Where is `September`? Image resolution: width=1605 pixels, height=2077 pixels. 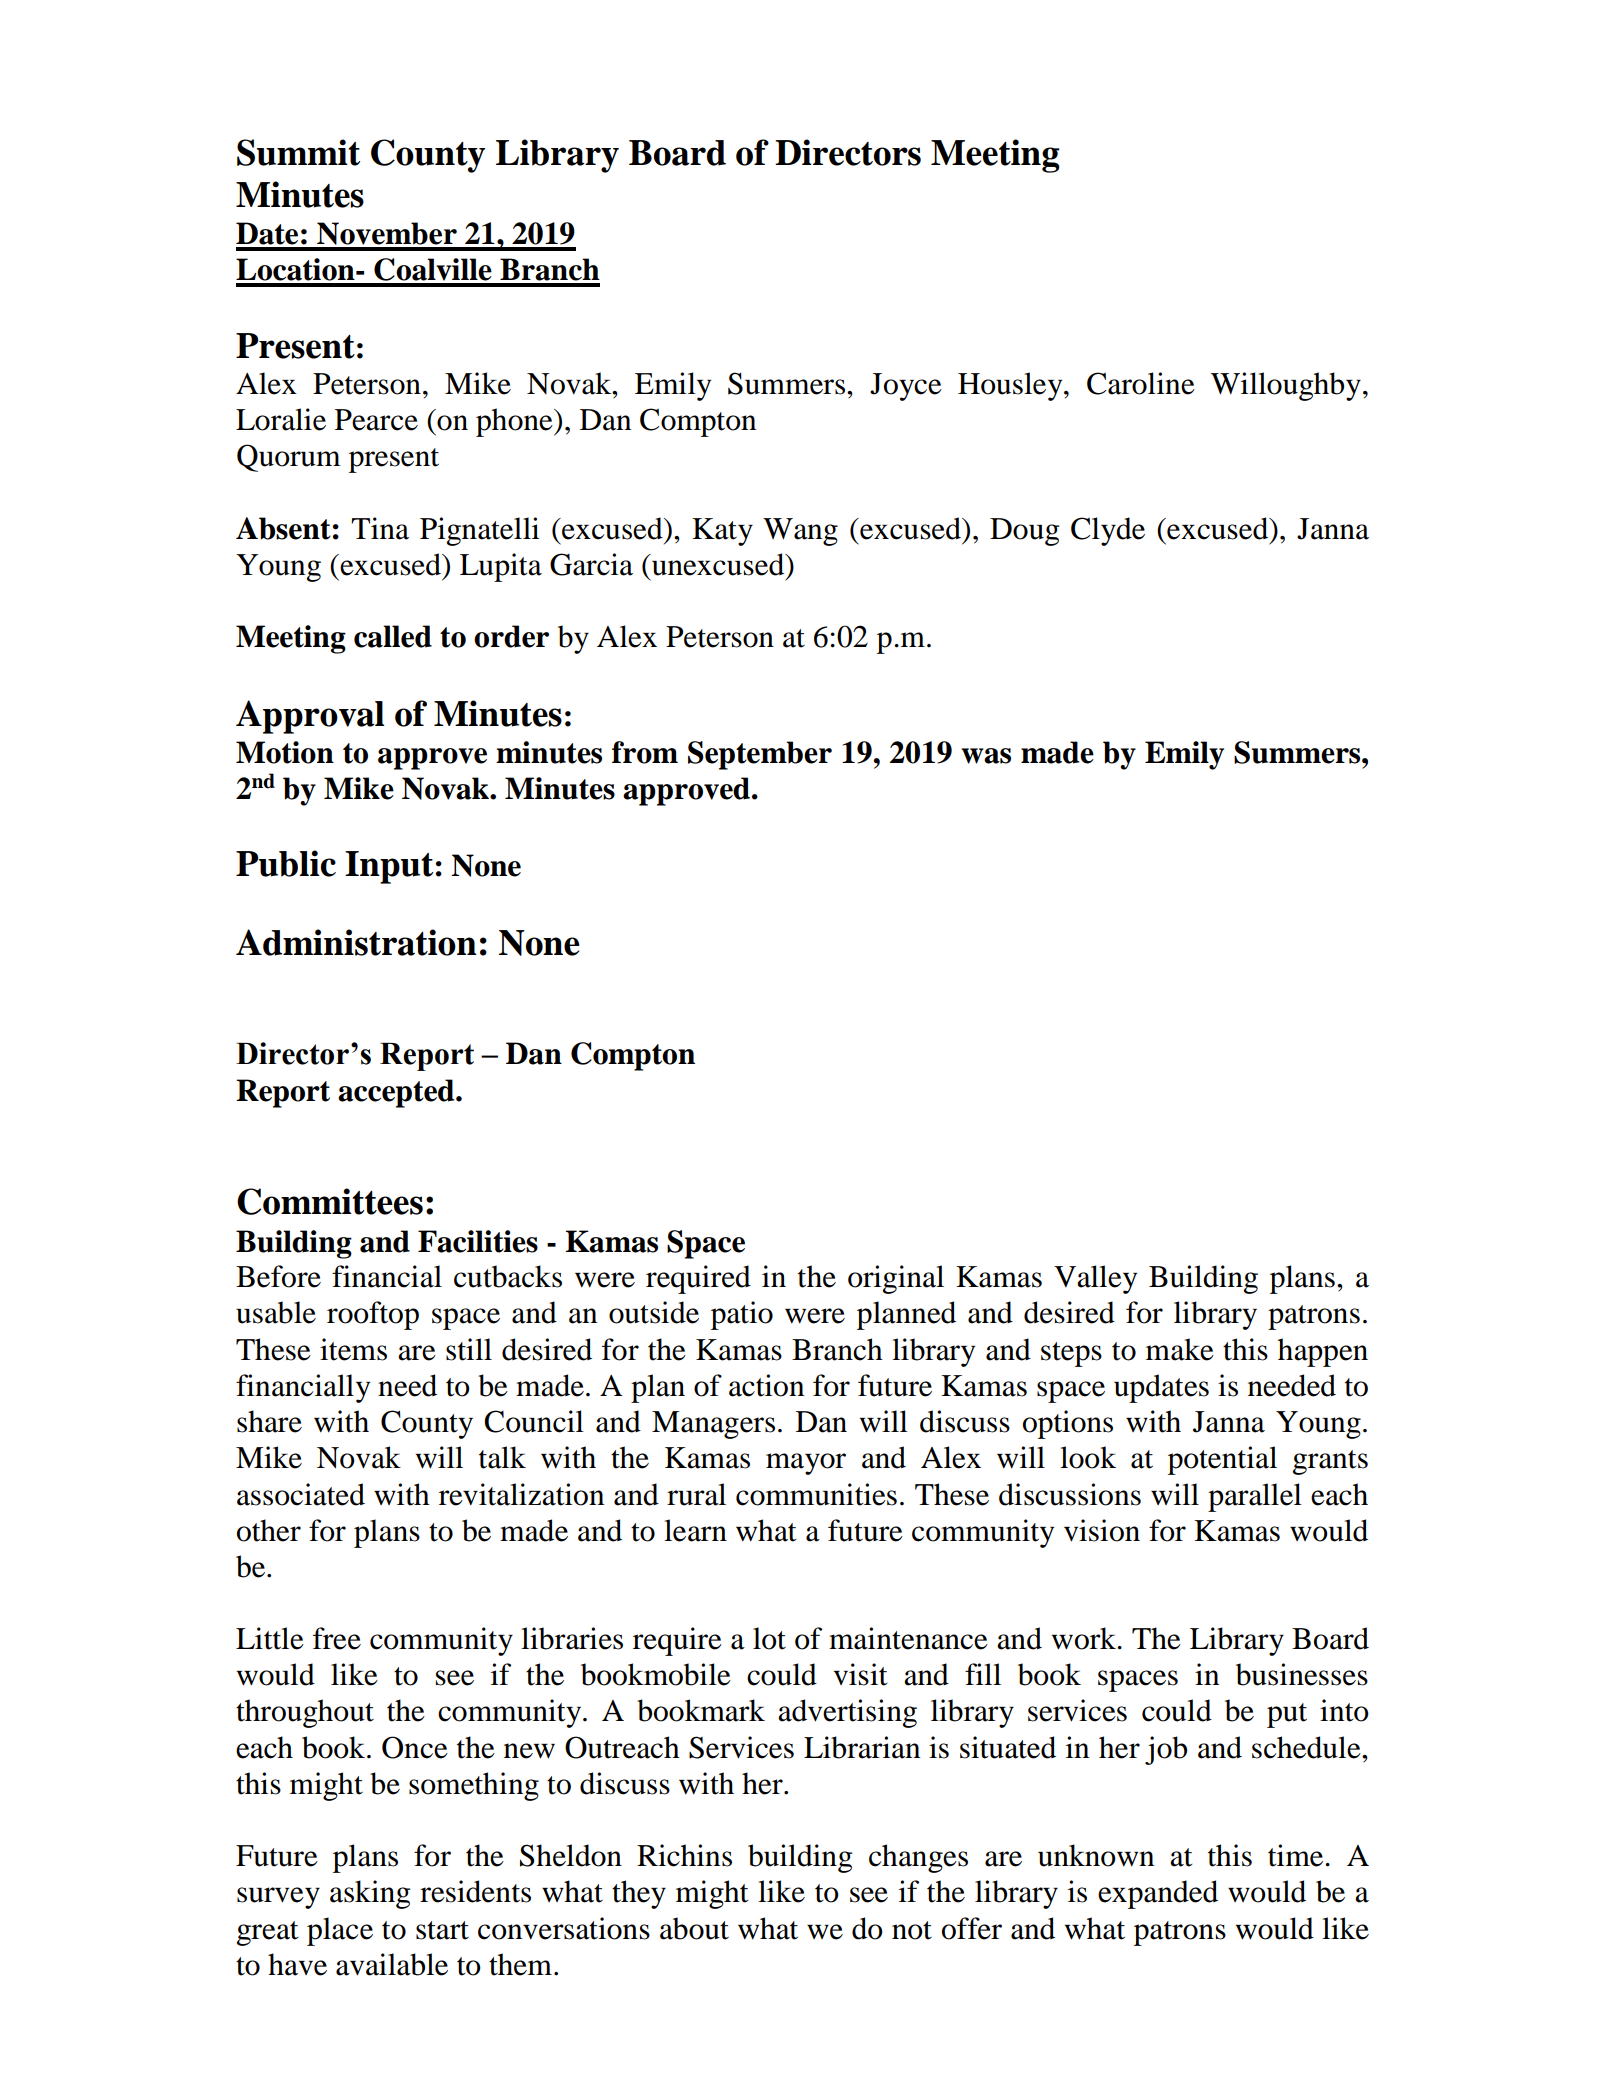
September is located at coordinates (760, 755).
